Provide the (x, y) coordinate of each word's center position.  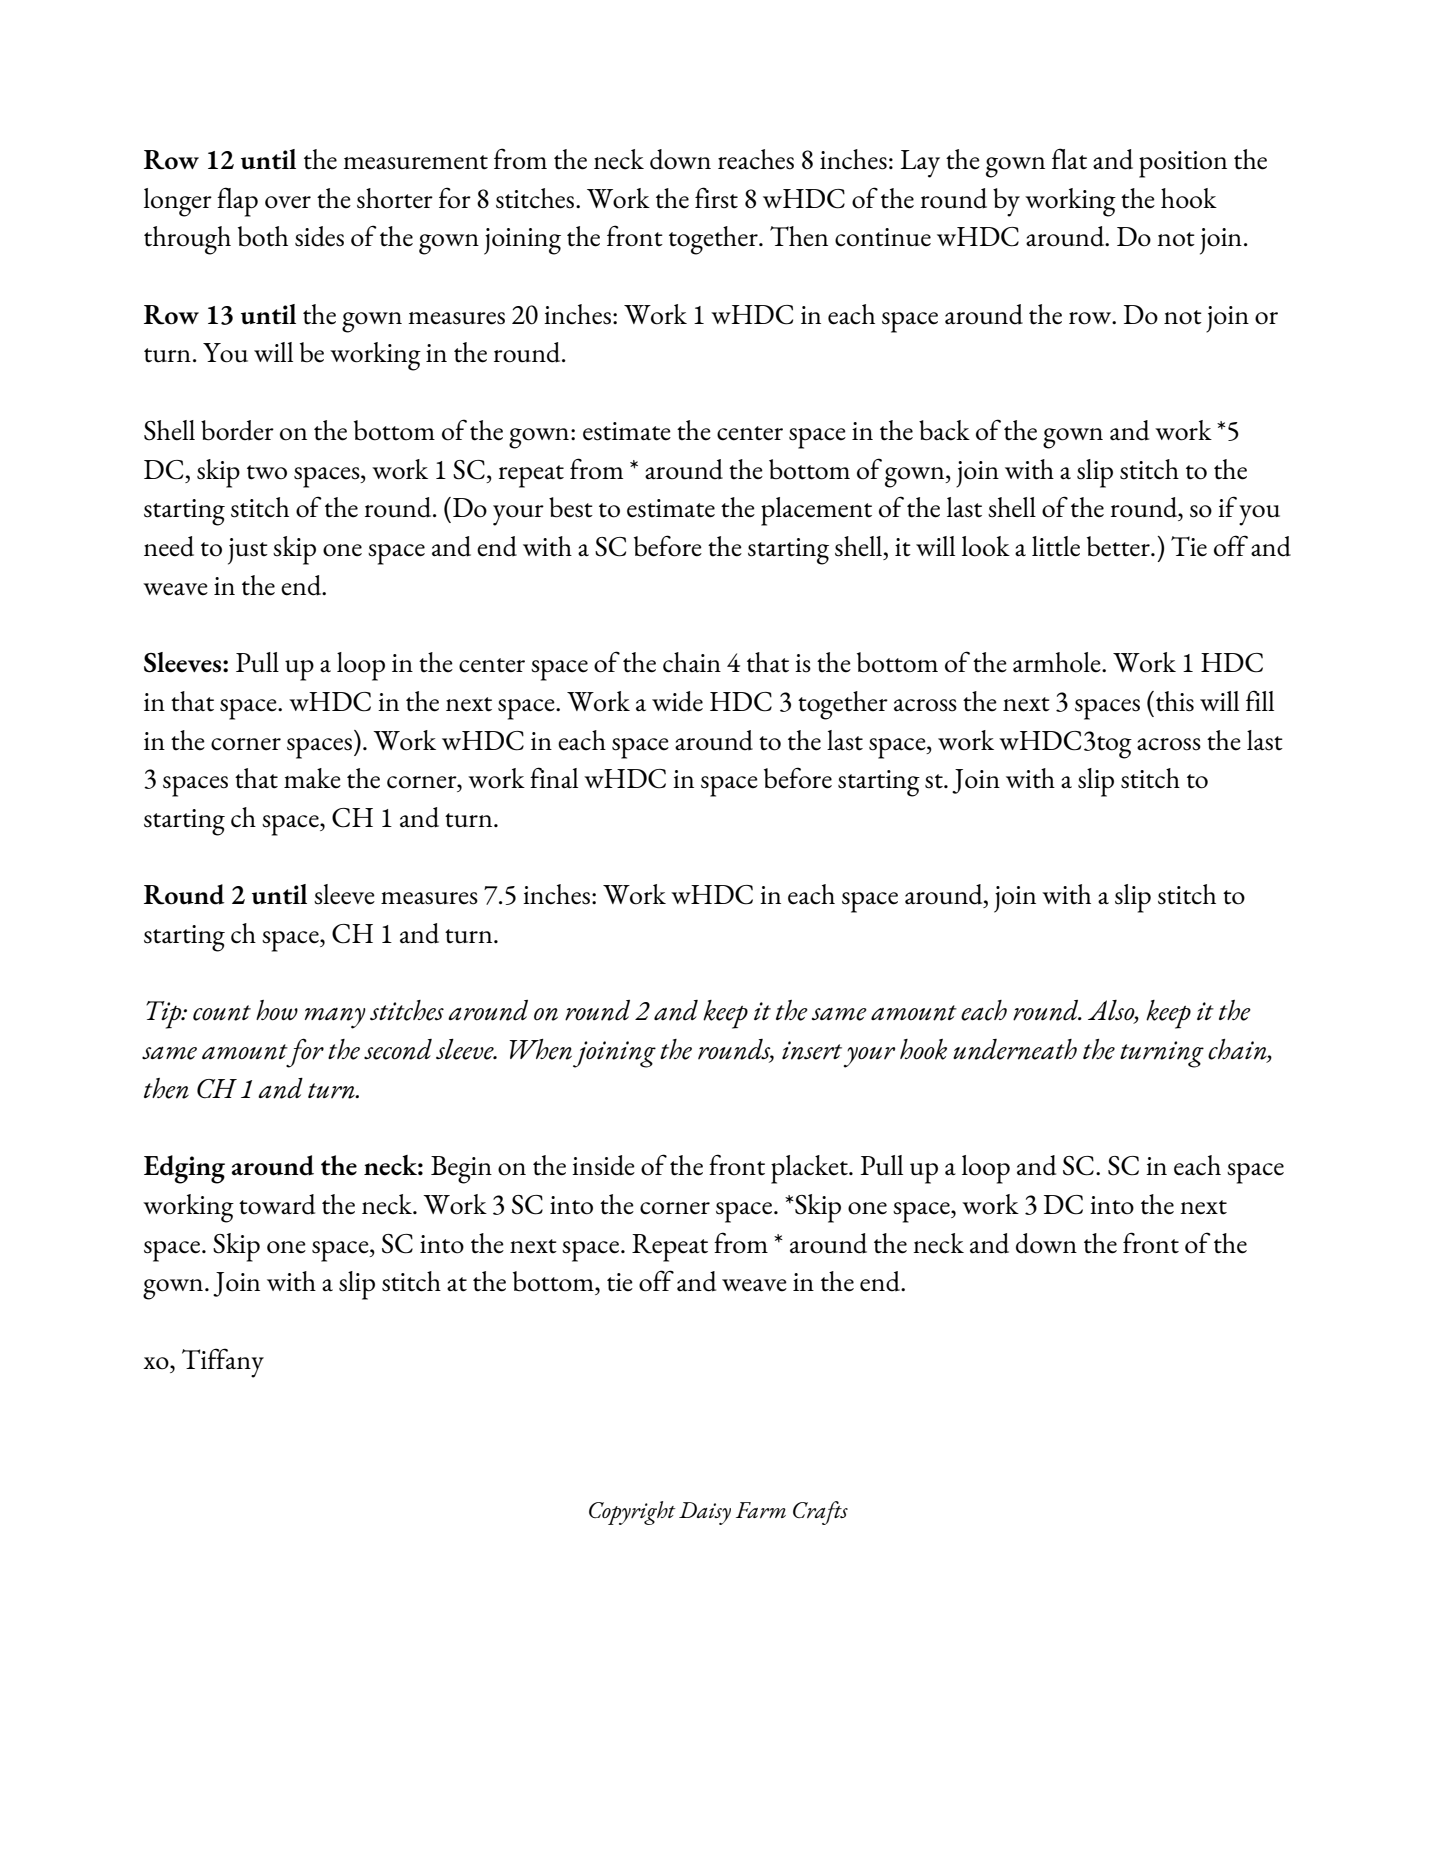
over (288, 202)
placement (816, 511)
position (1183, 164)
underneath (1015, 1049)
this (1175, 701)
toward (277, 1204)
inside (603, 1165)
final (554, 777)
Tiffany (223, 1363)
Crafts (820, 1513)
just (248, 551)
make (312, 778)
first (716, 198)
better (1119, 546)
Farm (761, 1510)
